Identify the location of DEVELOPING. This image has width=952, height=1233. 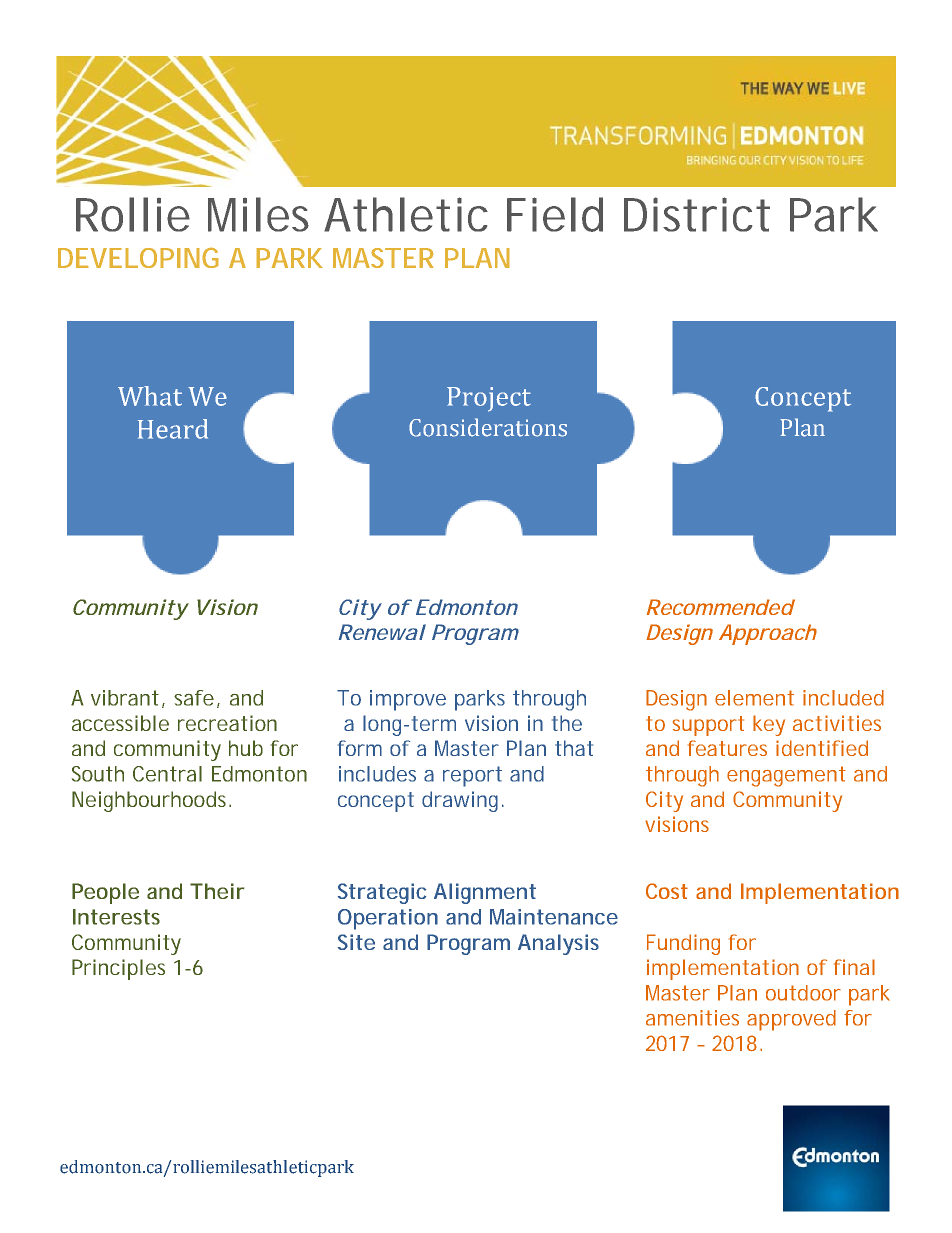
(138, 257).
